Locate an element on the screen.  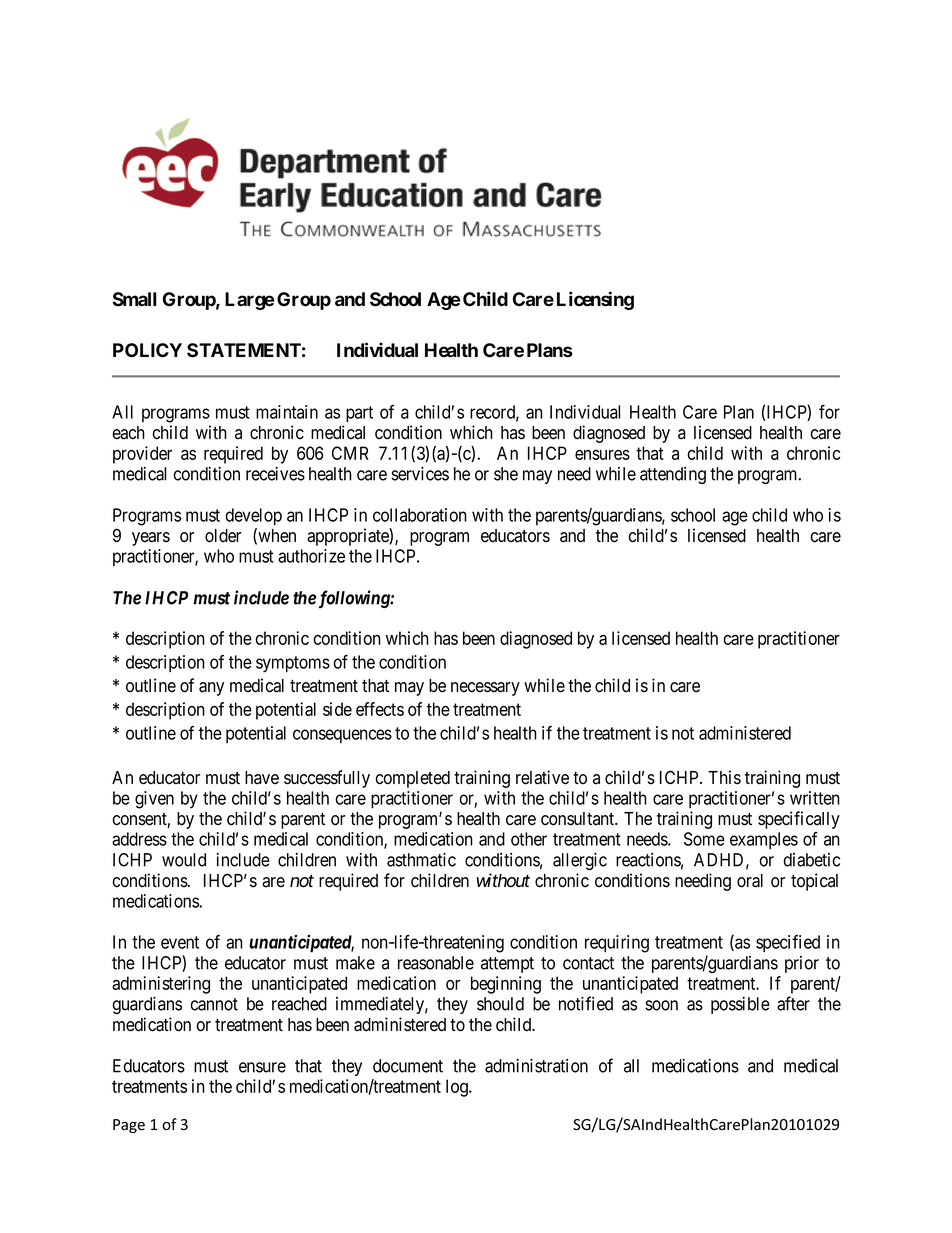
This is located at coordinates (724, 777).
